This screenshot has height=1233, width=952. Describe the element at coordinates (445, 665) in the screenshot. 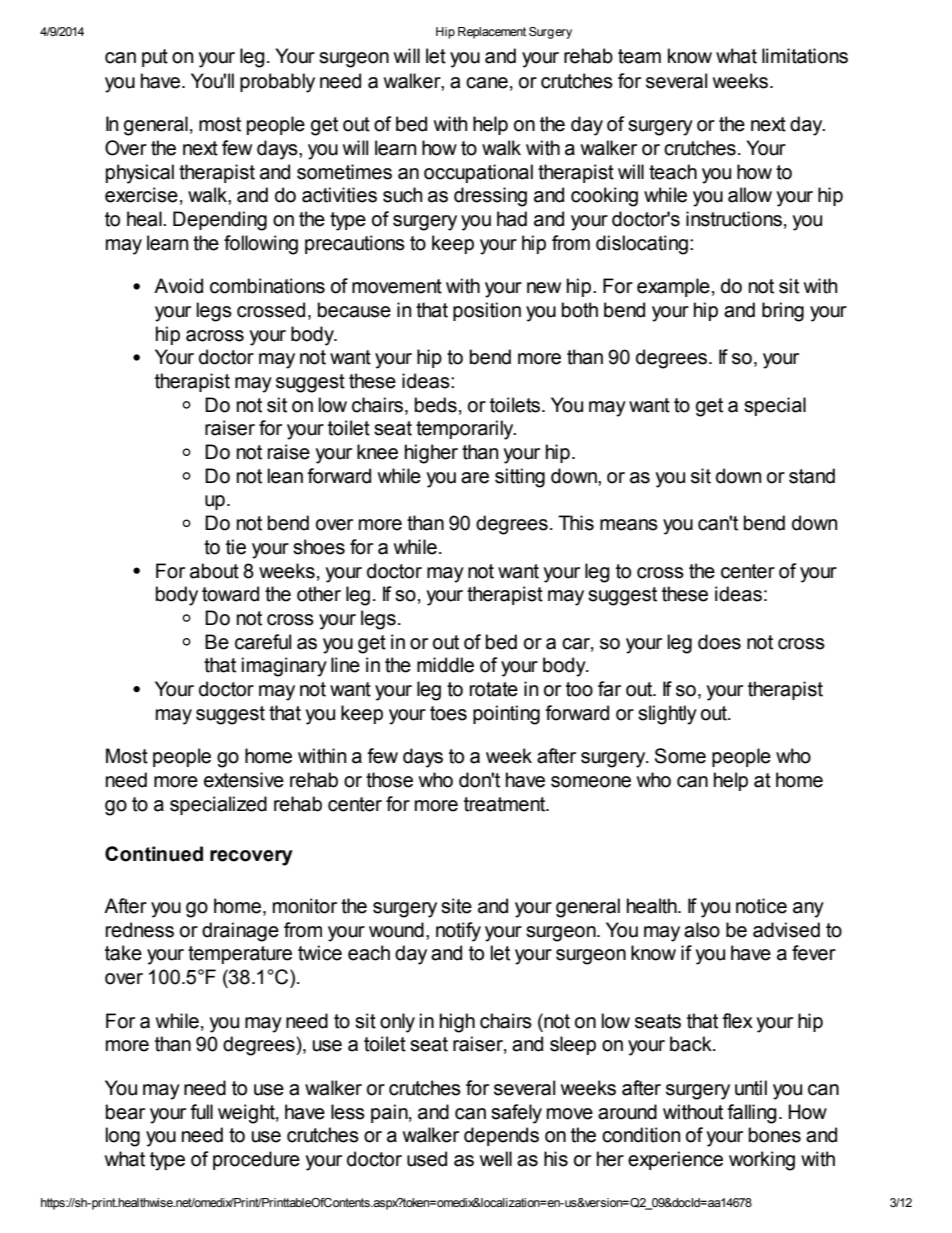

I see `middle` at that location.
